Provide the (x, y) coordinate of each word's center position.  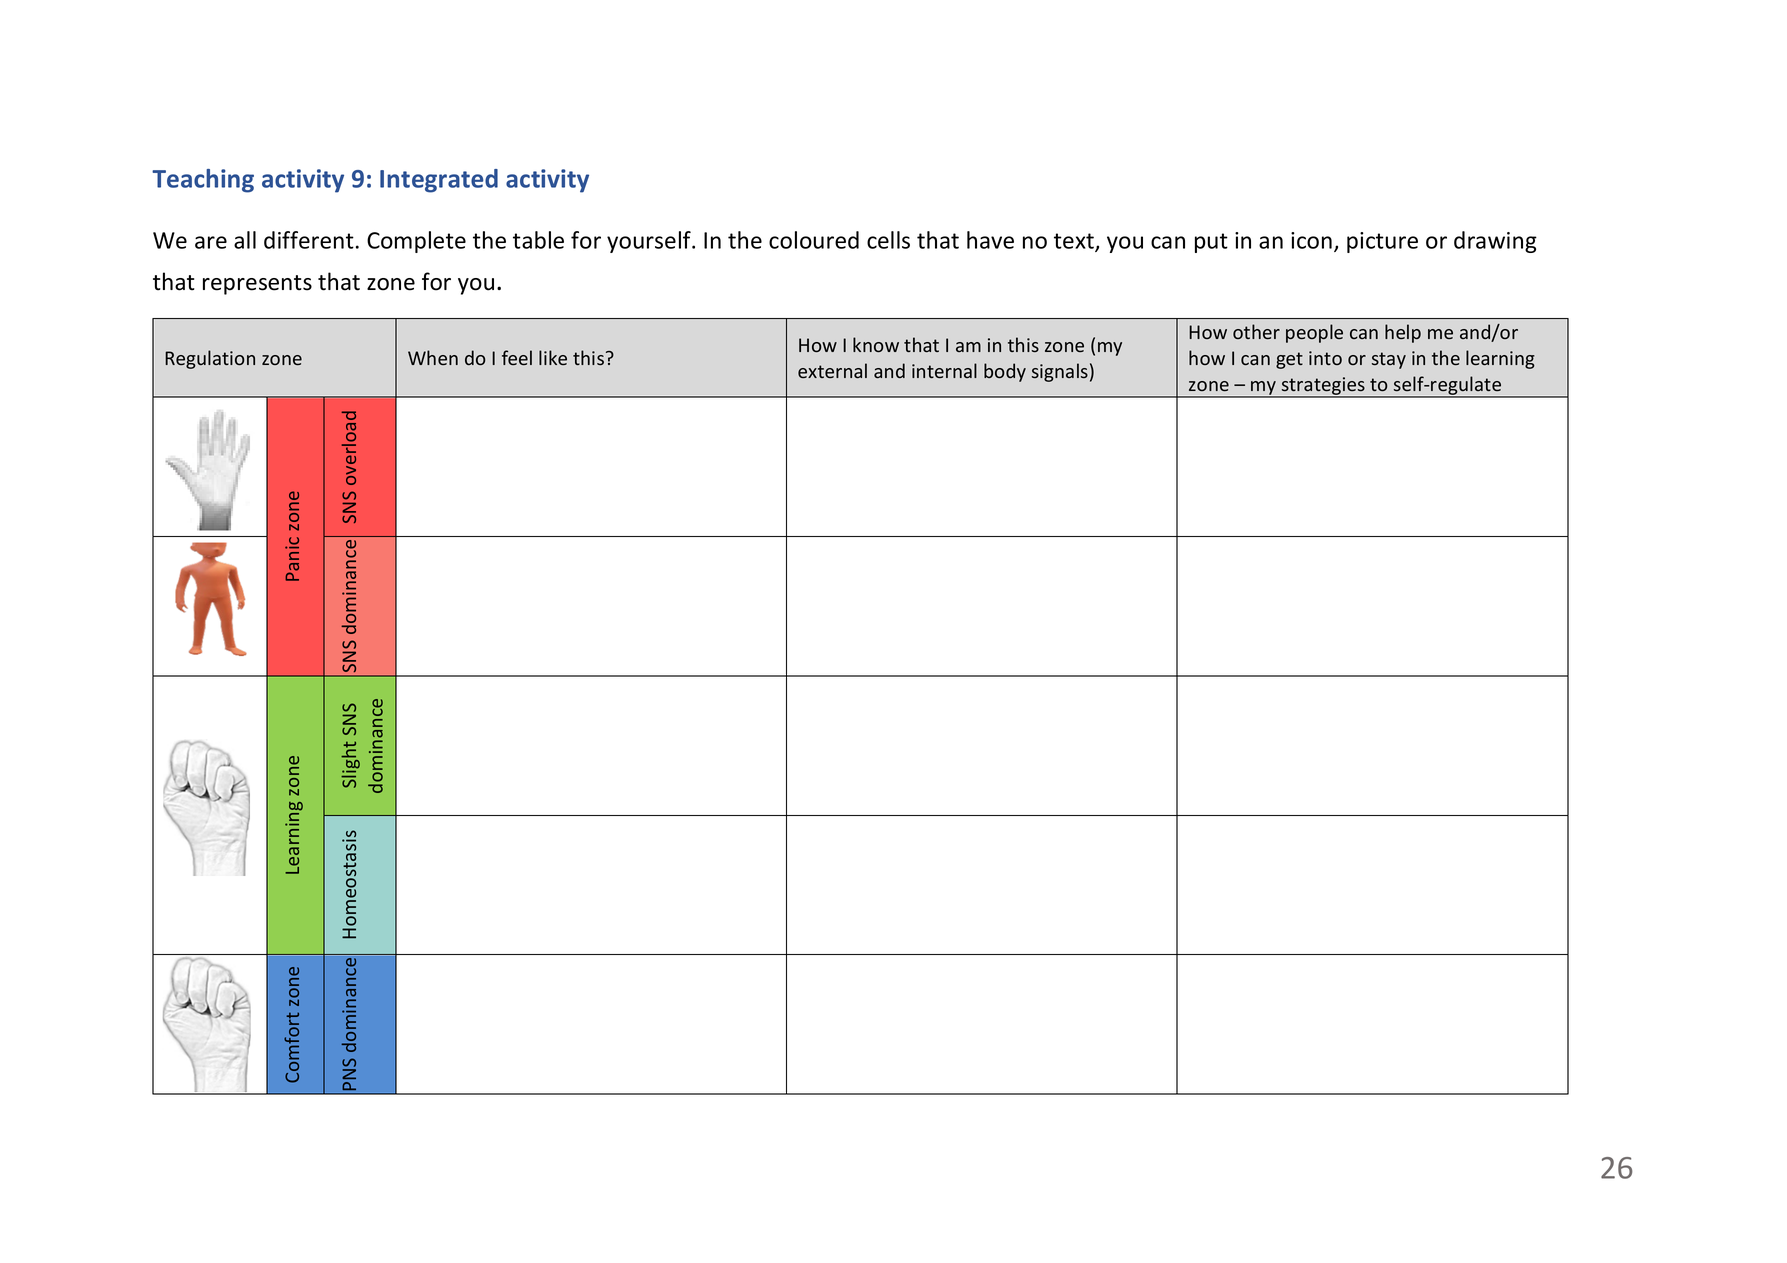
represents (257, 285)
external (832, 370)
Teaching (203, 181)
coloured (814, 240)
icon (1311, 240)
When (433, 357)
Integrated (439, 181)
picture (1382, 242)
